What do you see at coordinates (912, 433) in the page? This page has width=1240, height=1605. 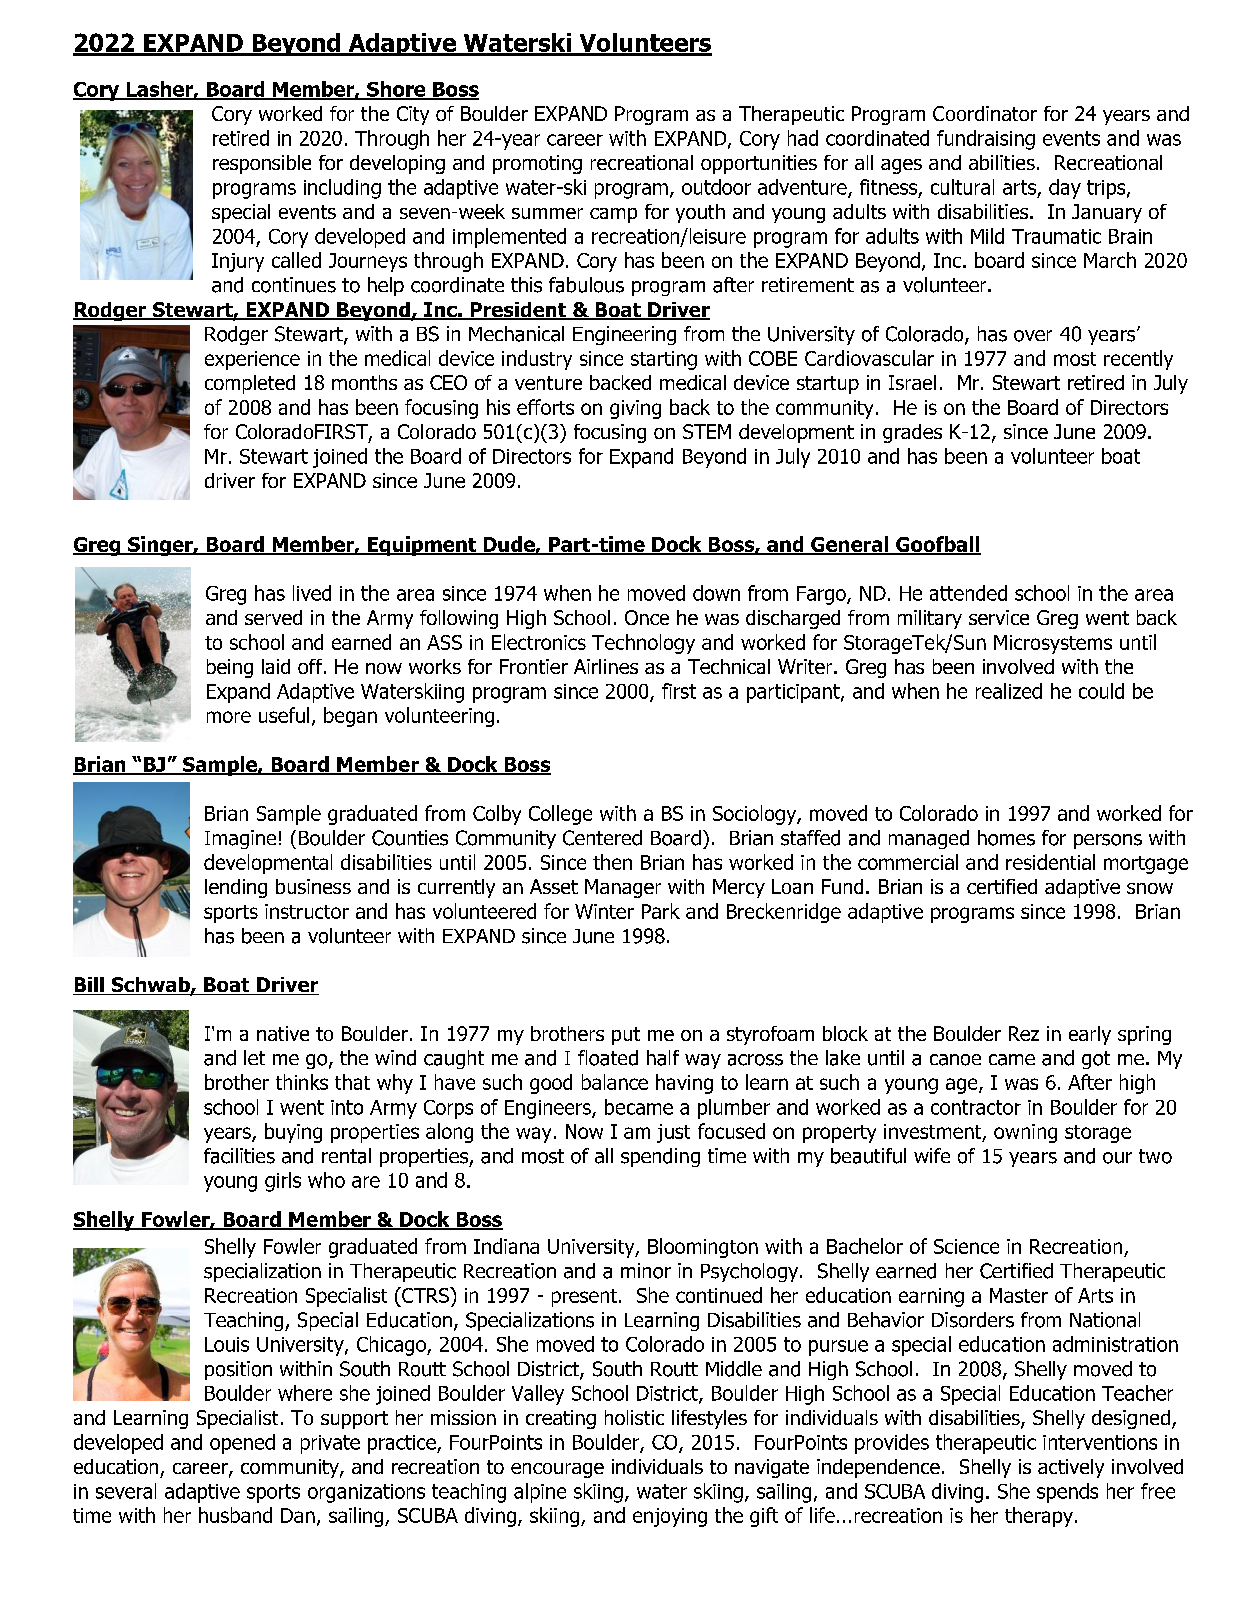 I see `grades` at bounding box center [912, 433].
